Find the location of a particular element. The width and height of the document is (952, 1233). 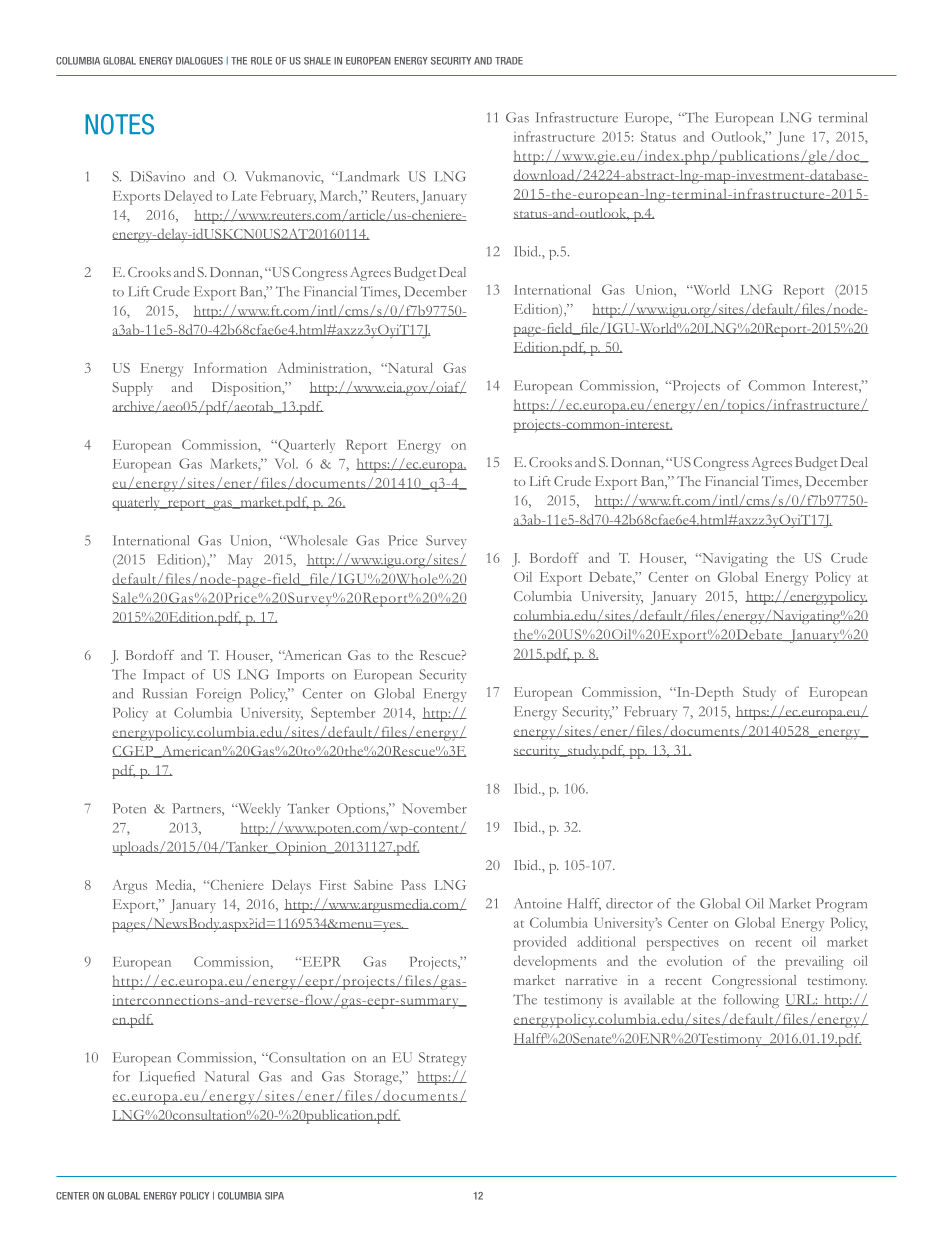

following is located at coordinates (751, 1001).
